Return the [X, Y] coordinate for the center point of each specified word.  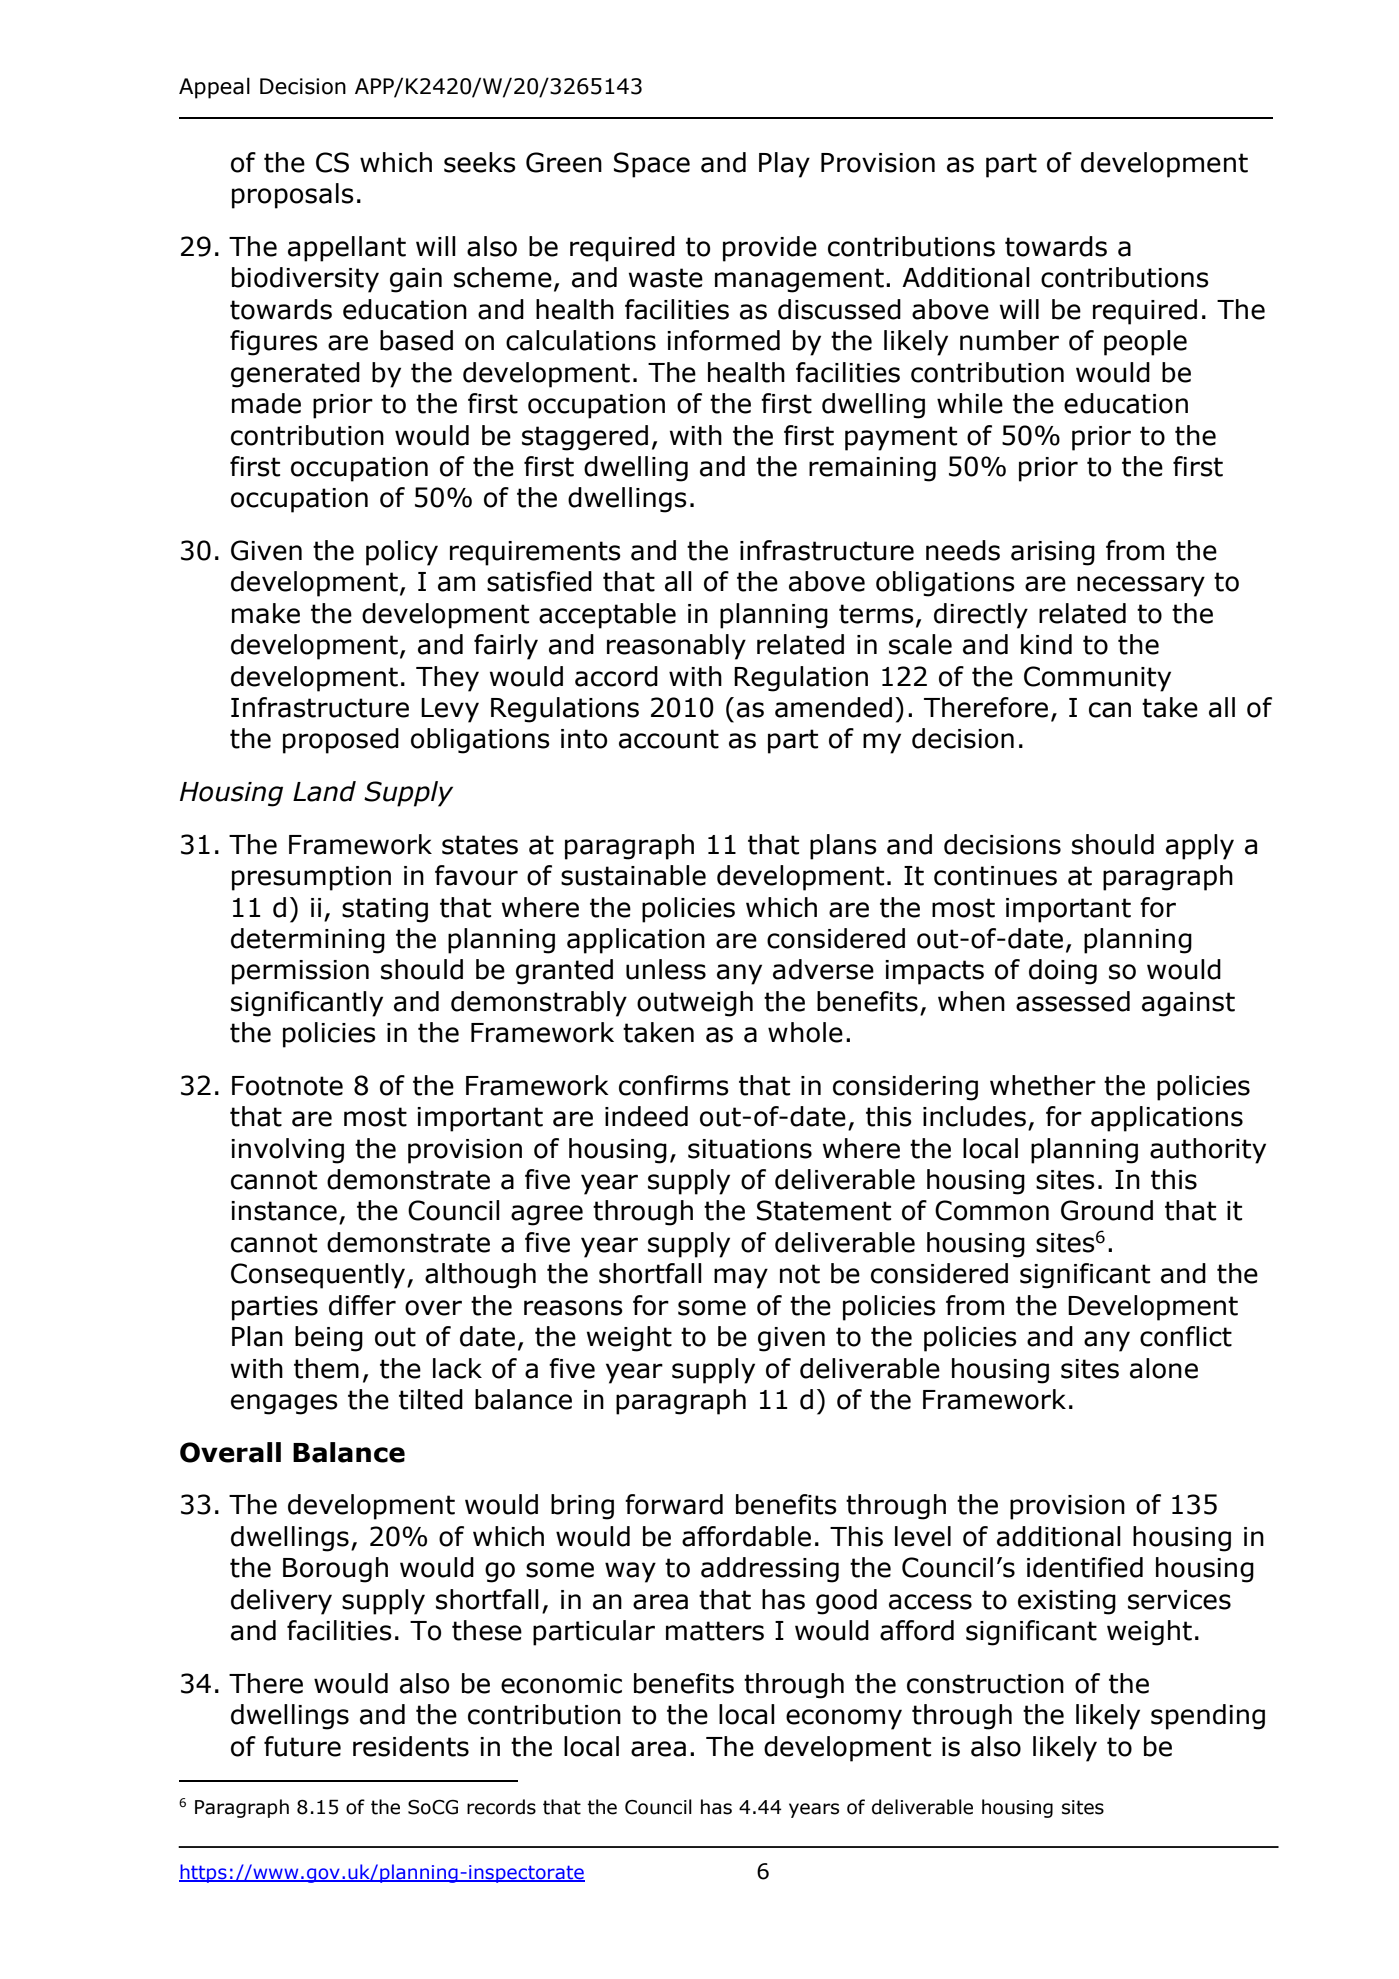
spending [1208, 1717]
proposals [293, 196]
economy [844, 1719]
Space [652, 165]
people [1145, 343]
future [302, 1746]
